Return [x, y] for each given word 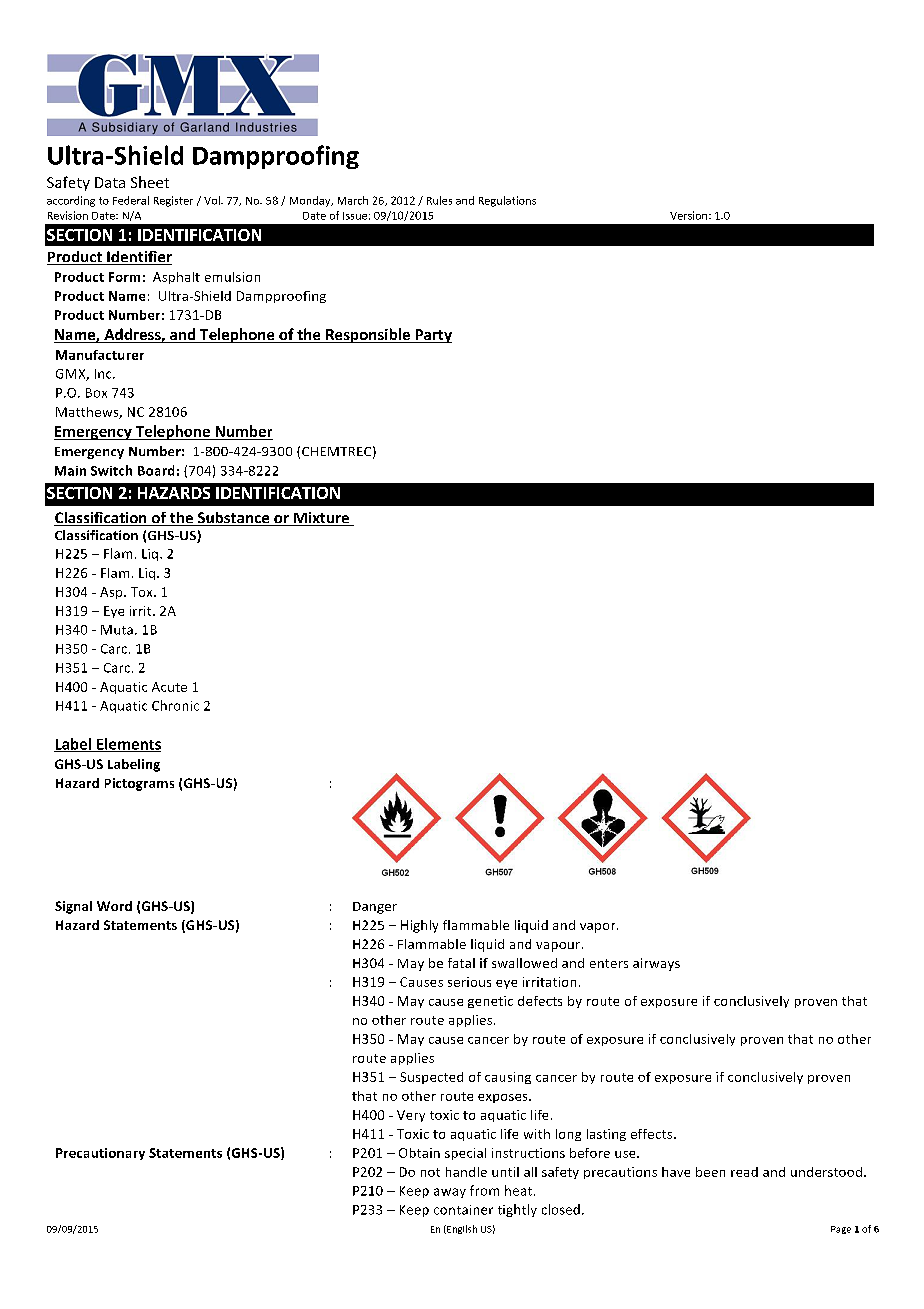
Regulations [507, 201]
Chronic [175, 705]
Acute [169, 687]
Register [173, 201]
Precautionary [100, 1154]
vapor [599, 928]
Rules [439, 200]
